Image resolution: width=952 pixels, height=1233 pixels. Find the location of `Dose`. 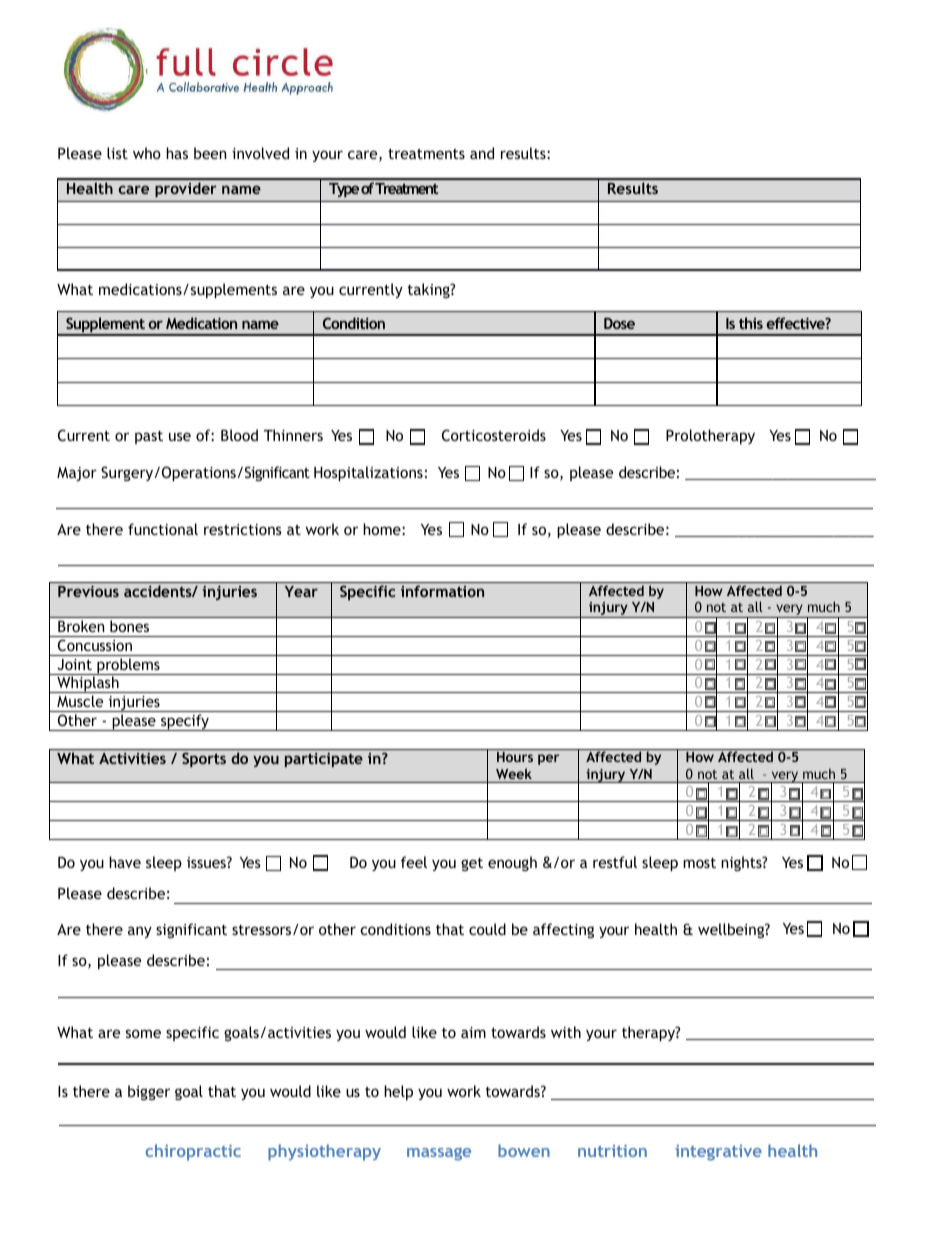

Dose is located at coordinates (619, 323).
